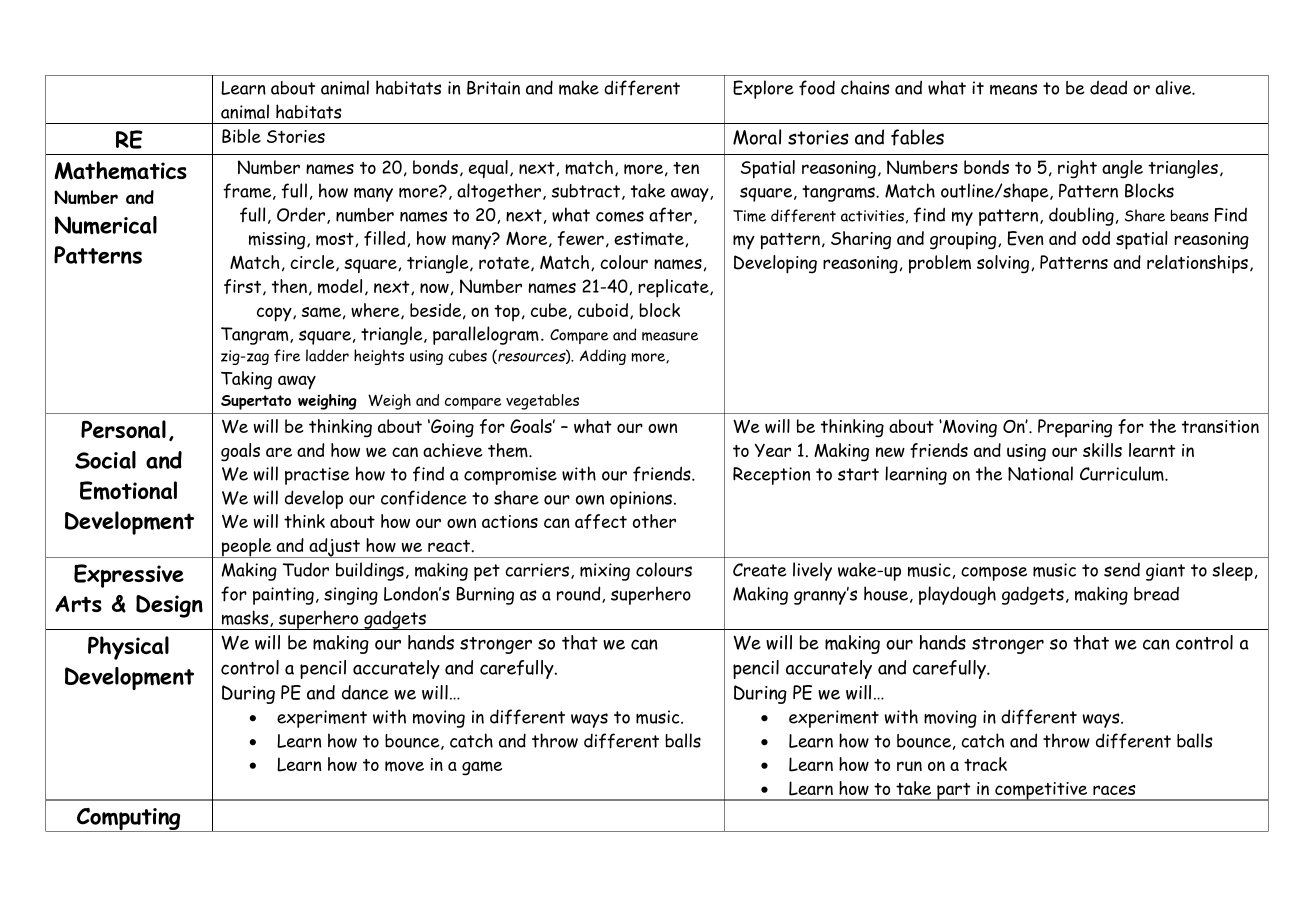 The width and height of the screenshot is (1308, 924). I want to click on measure, so click(670, 336).
